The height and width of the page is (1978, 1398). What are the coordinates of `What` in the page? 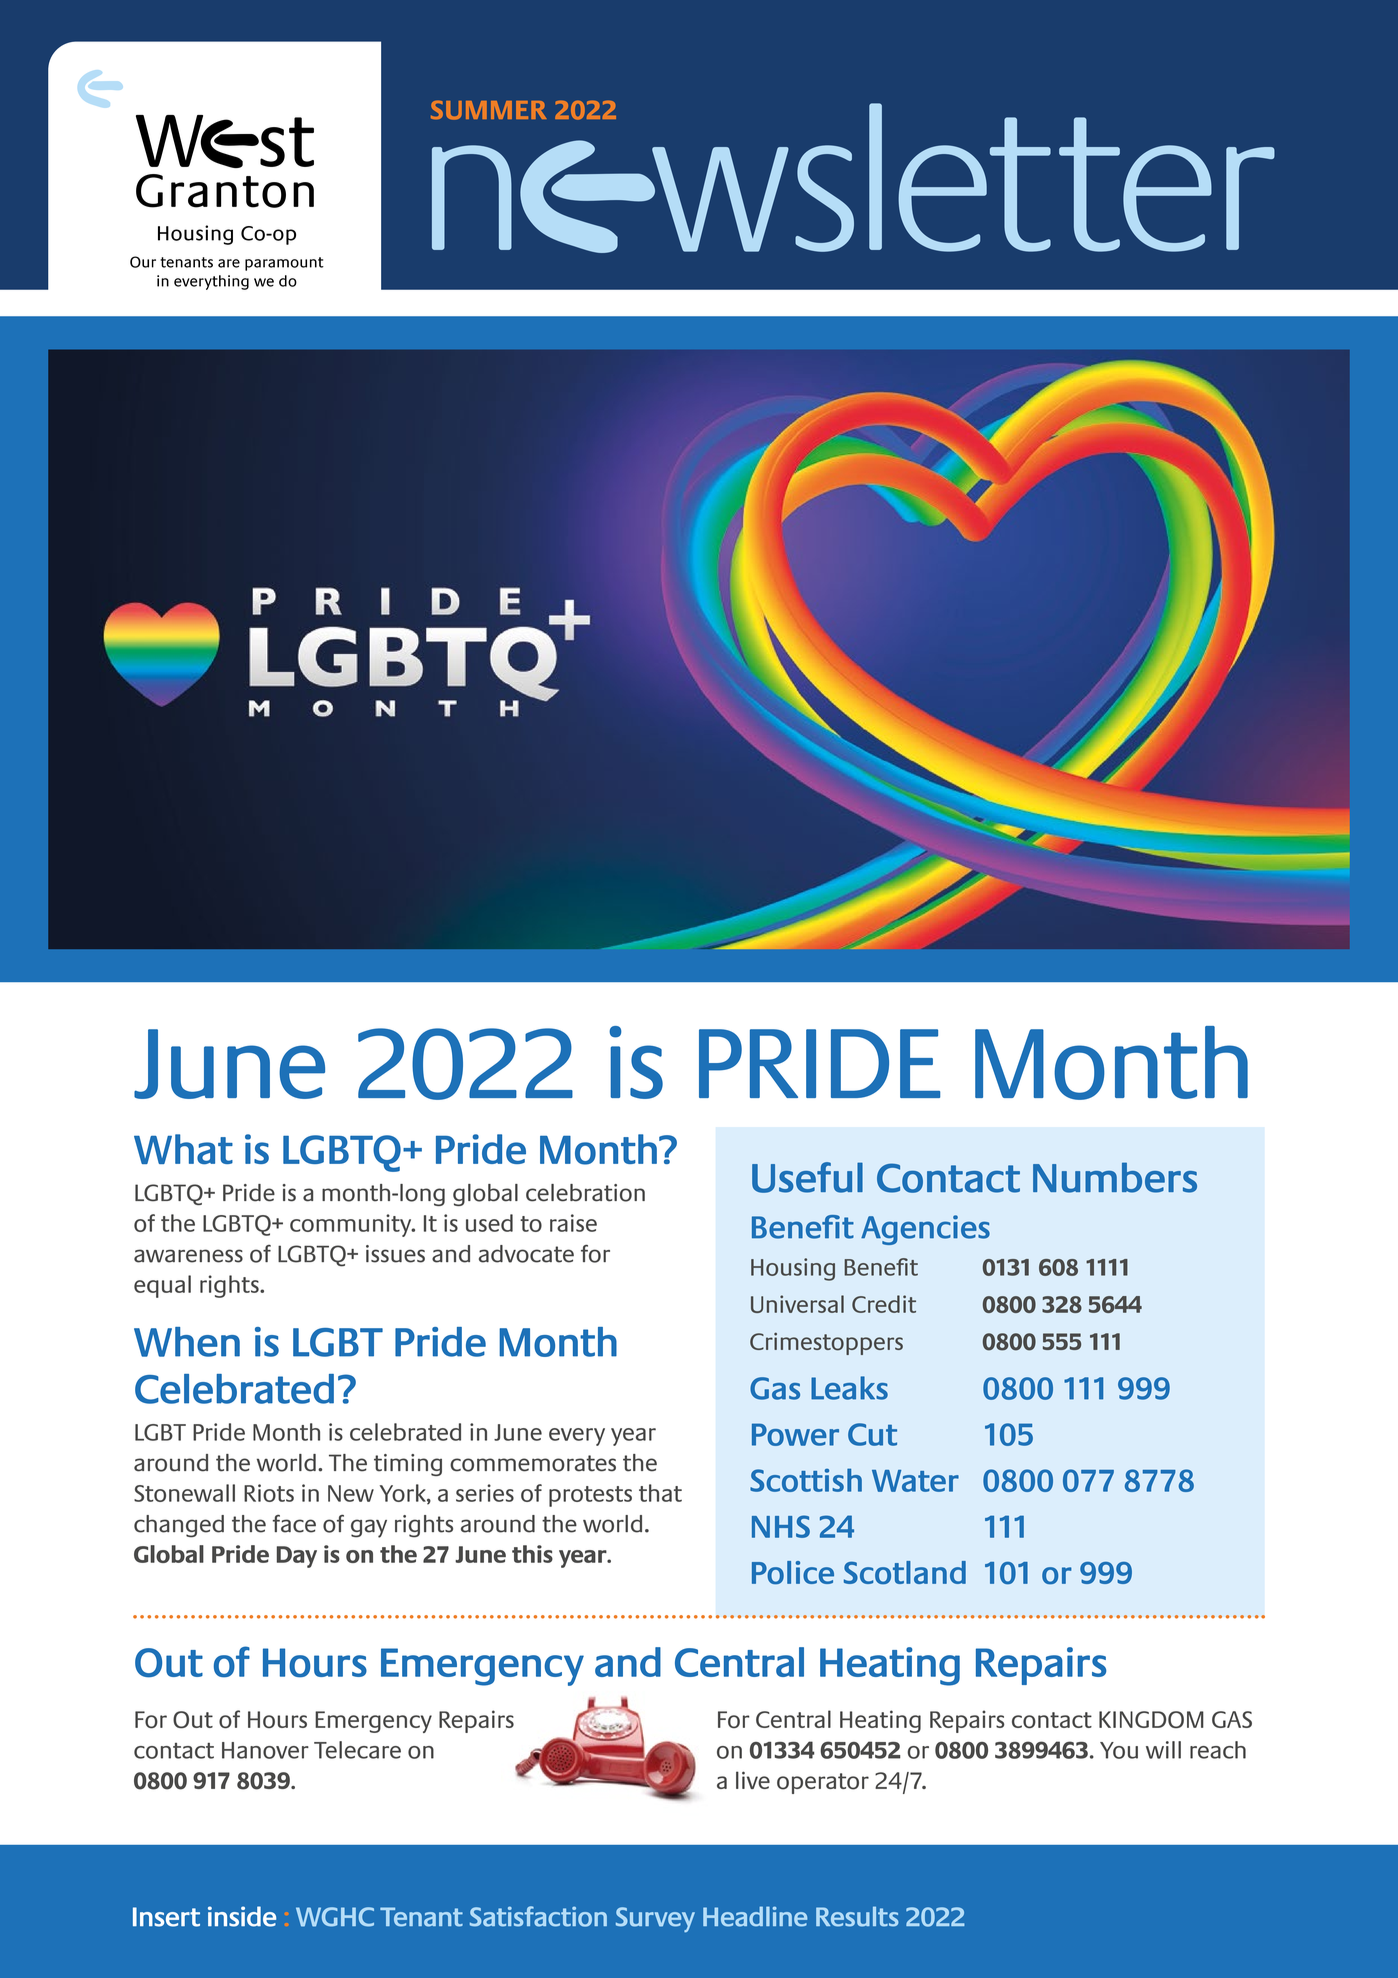 It's located at (183, 1149).
